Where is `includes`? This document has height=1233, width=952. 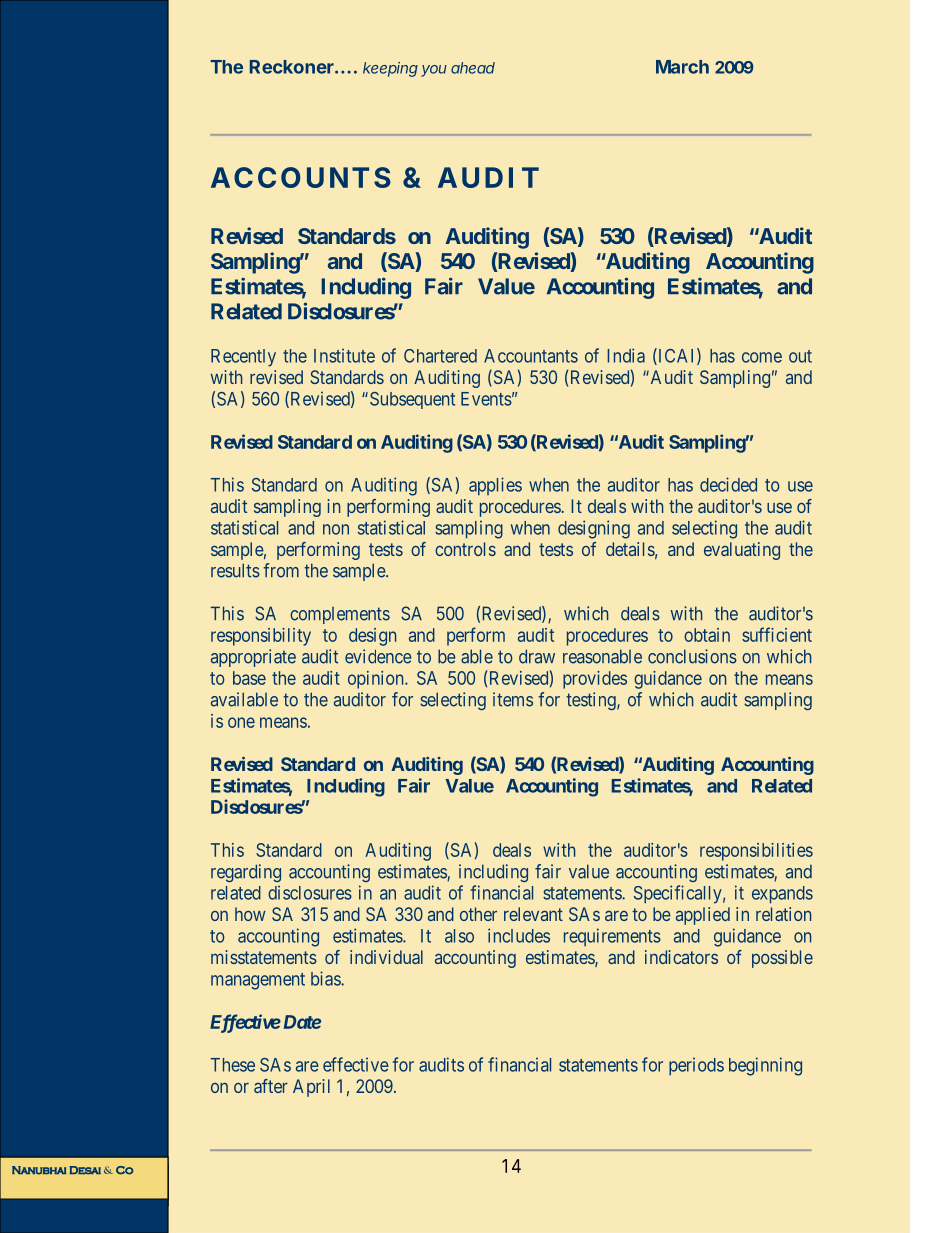 includes is located at coordinates (519, 935).
